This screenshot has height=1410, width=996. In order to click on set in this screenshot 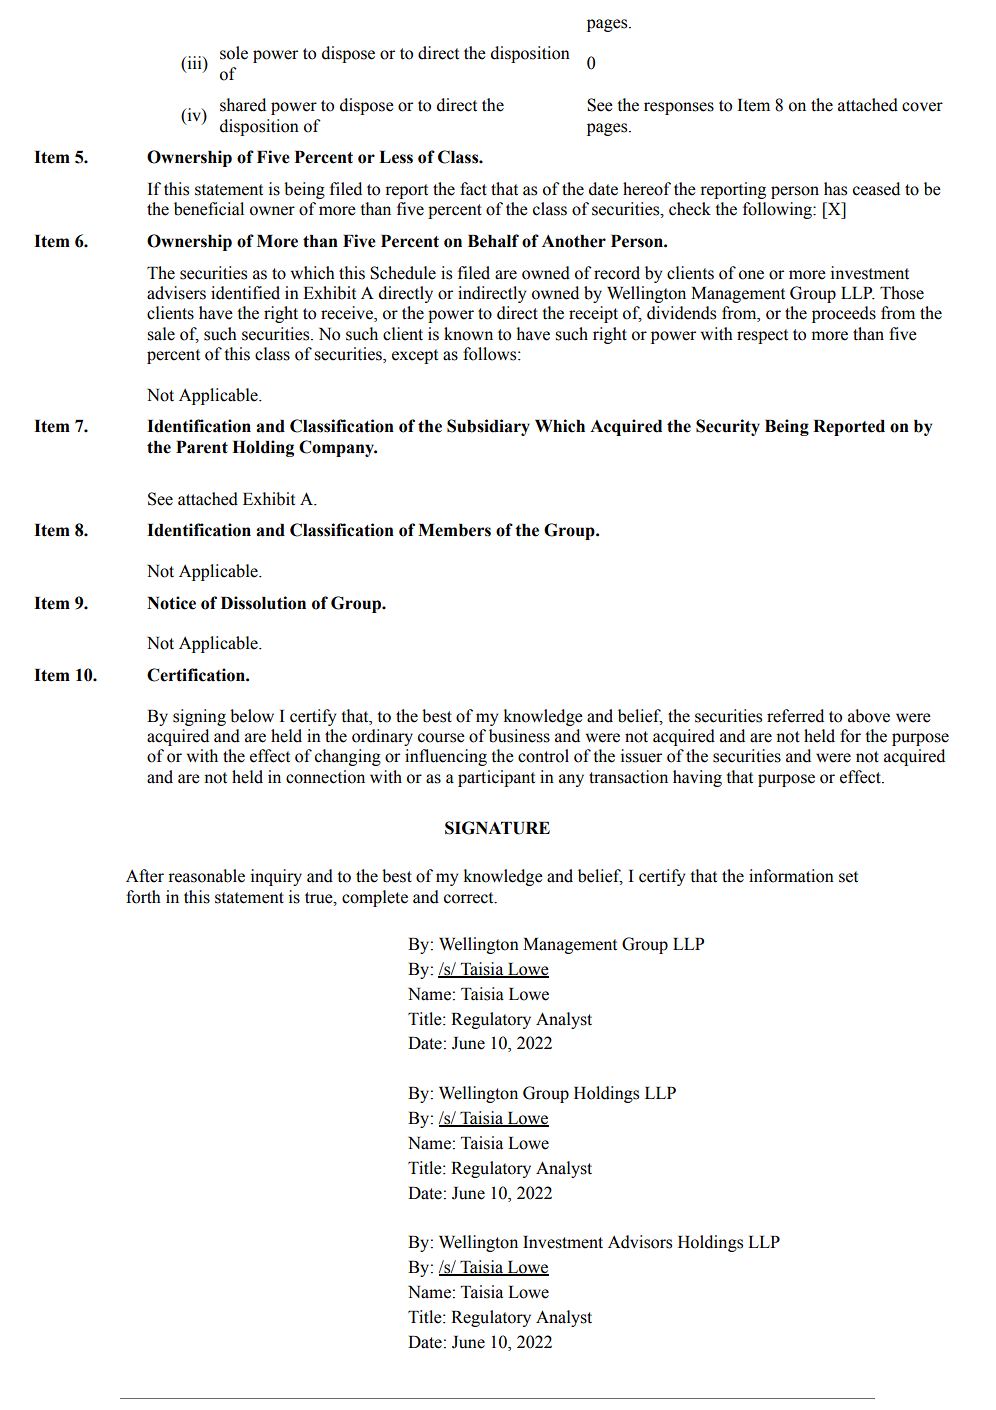, I will do `click(848, 877)`.
